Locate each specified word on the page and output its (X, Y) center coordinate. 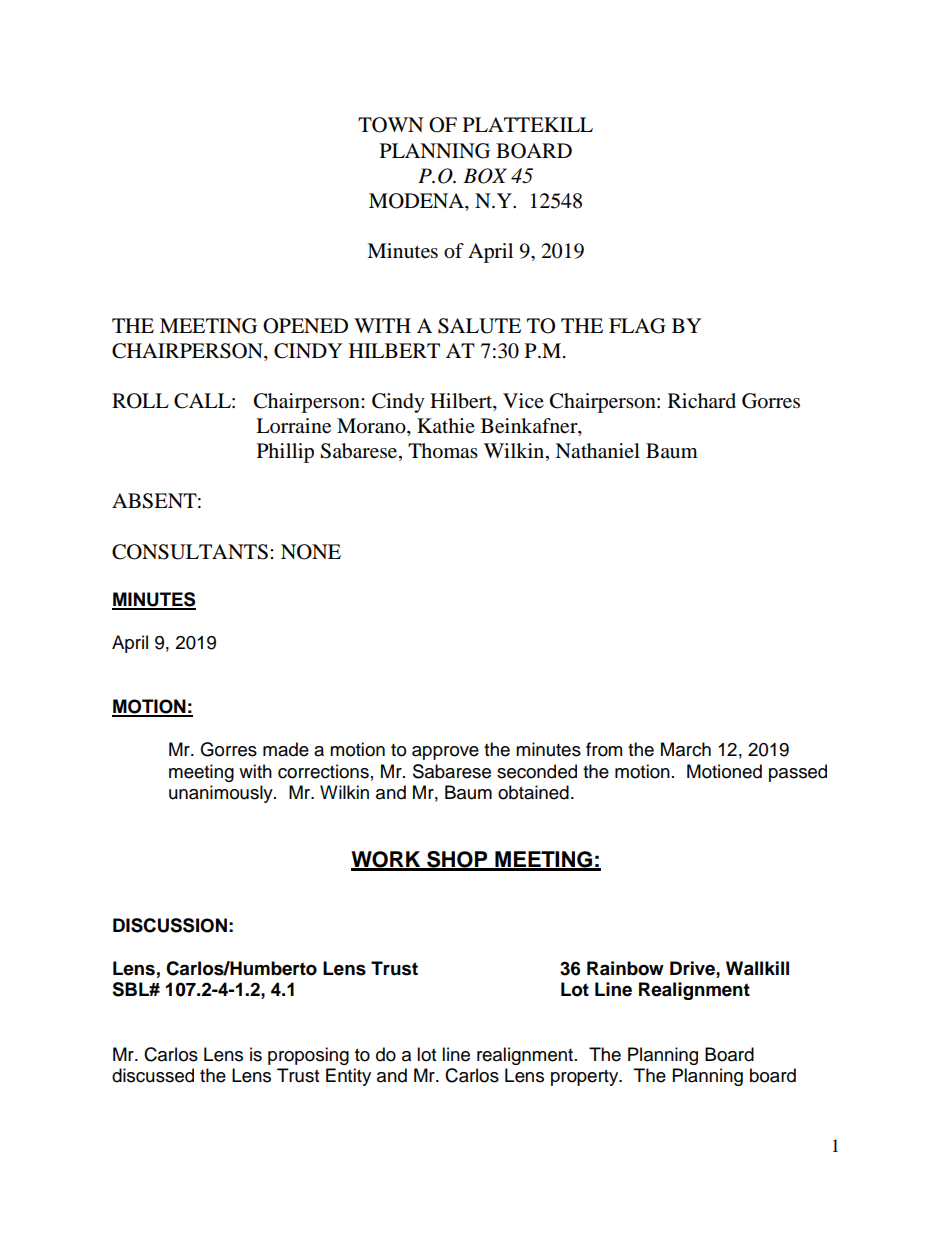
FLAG (637, 326)
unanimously (222, 794)
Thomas (443, 451)
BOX (485, 176)
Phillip (285, 453)
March (686, 749)
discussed (153, 1075)
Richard (702, 400)
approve (445, 753)
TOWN (391, 125)
